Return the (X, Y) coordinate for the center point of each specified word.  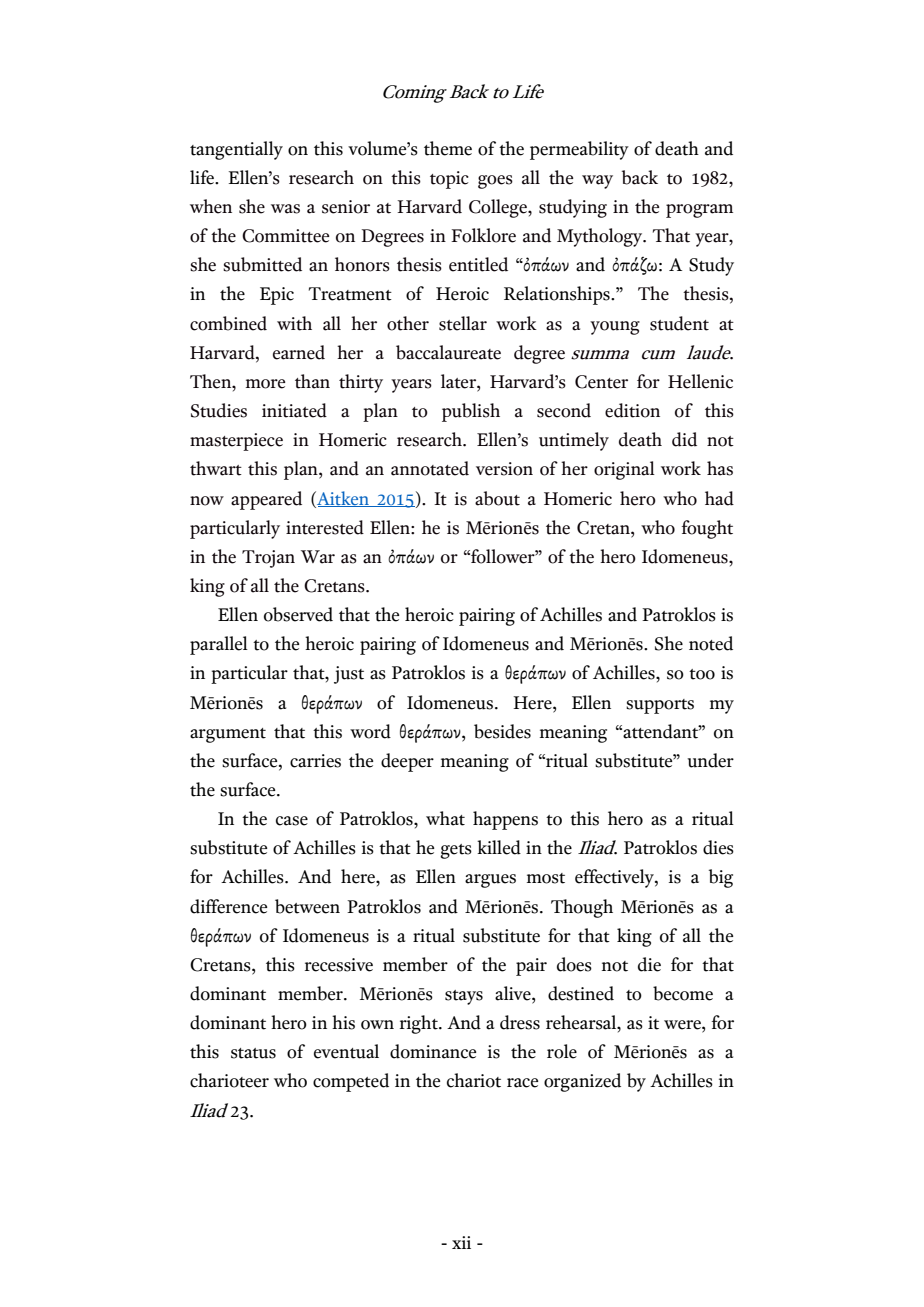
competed (351, 1082)
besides (502, 731)
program (699, 211)
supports (660, 706)
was (285, 209)
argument (228, 735)
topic (449, 180)
